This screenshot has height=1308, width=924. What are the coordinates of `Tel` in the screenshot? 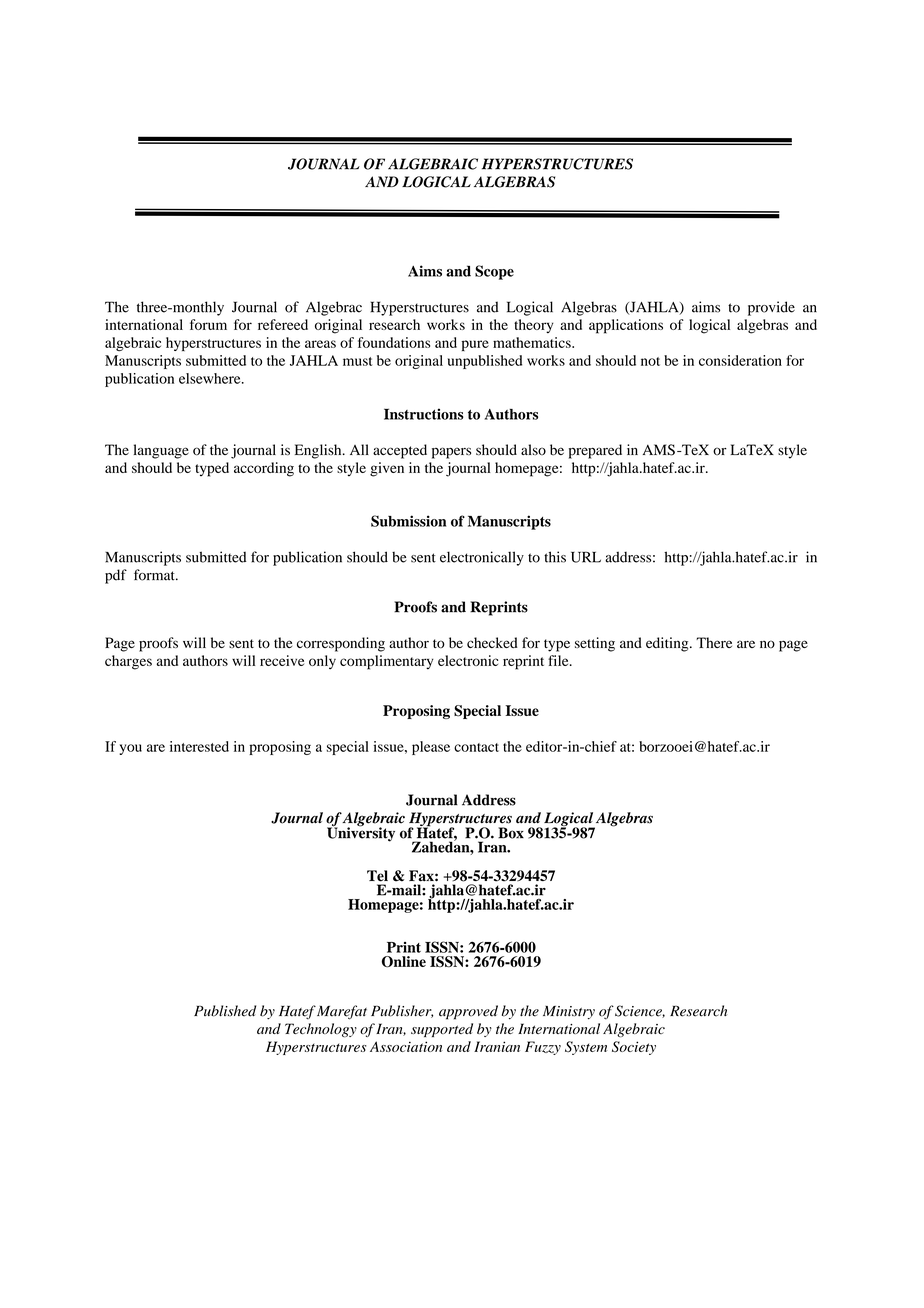 It's located at (377, 876).
